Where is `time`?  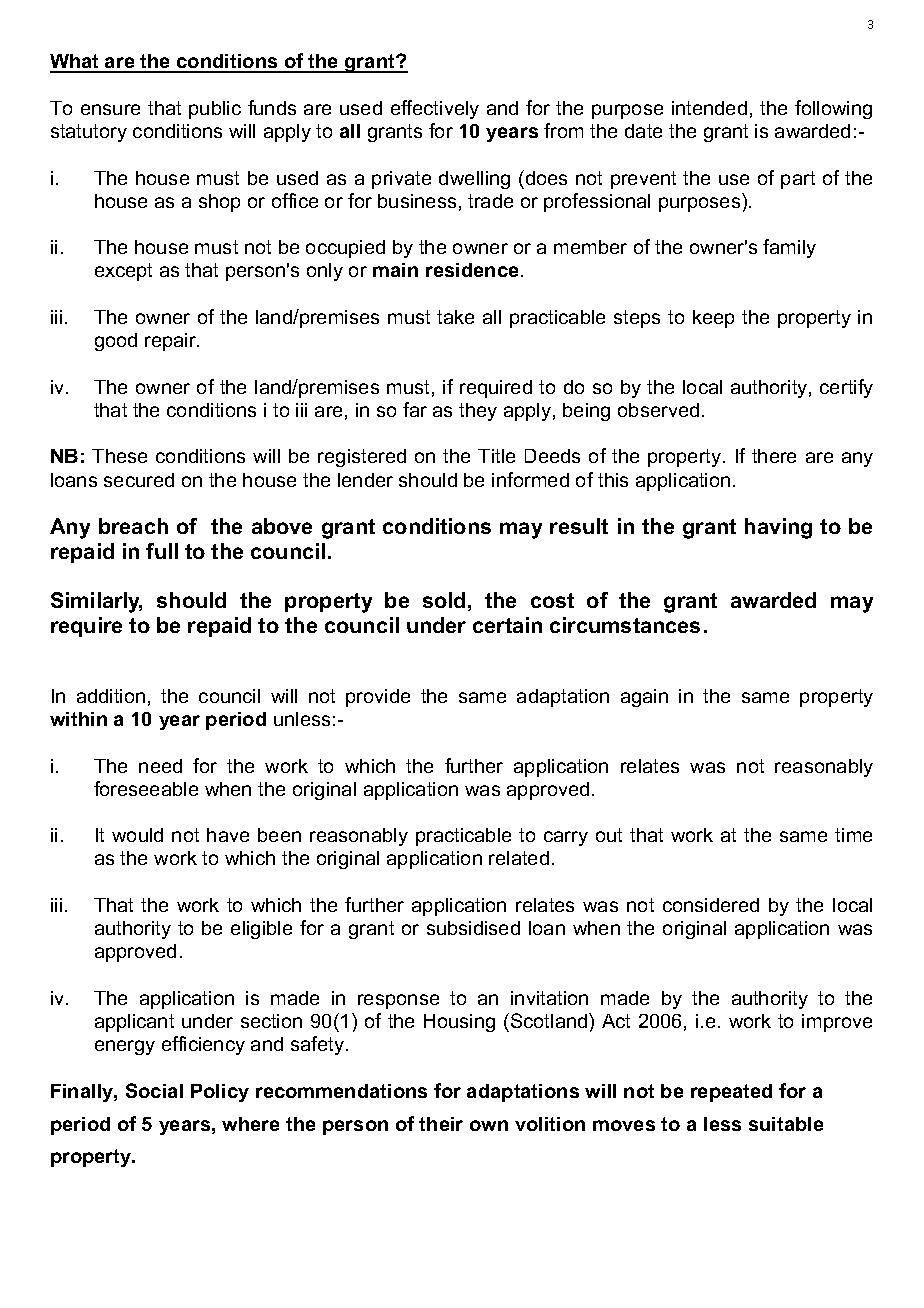
time is located at coordinates (853, 835).
